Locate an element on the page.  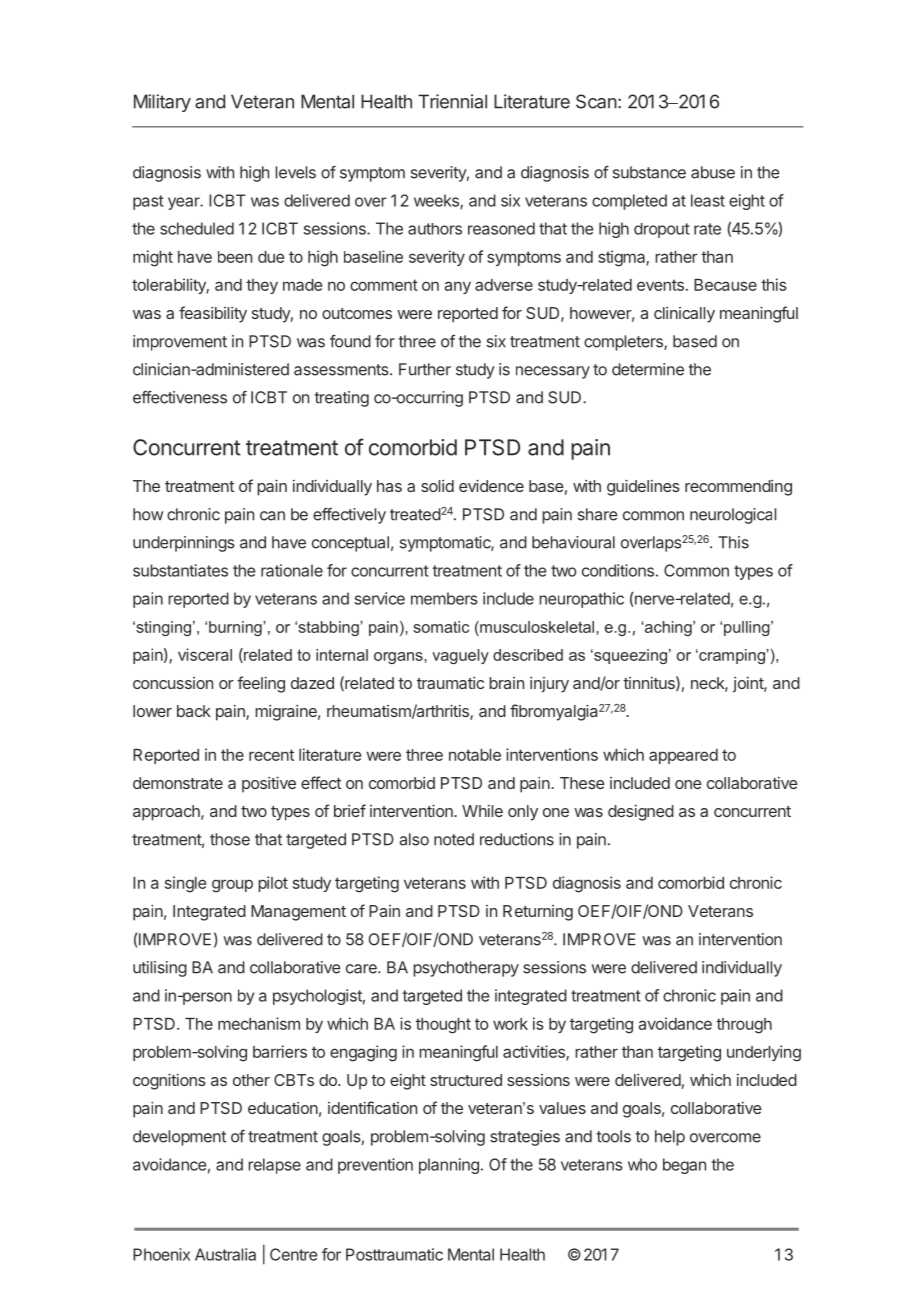
feasibility is located at coordinates (213, 314).
